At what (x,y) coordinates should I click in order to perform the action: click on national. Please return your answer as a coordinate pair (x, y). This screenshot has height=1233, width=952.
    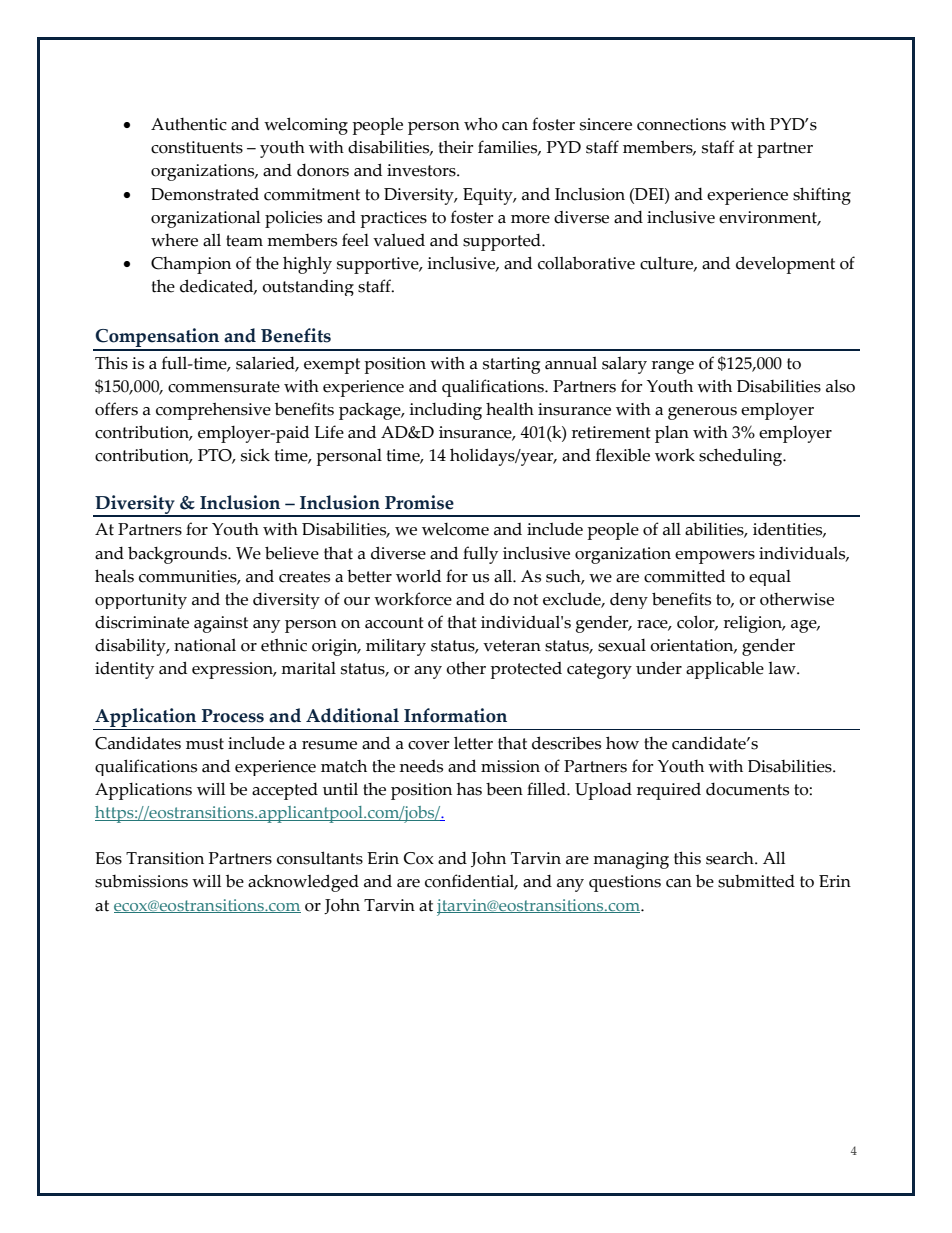
    Looking at the image, I should click on (205, 645).
